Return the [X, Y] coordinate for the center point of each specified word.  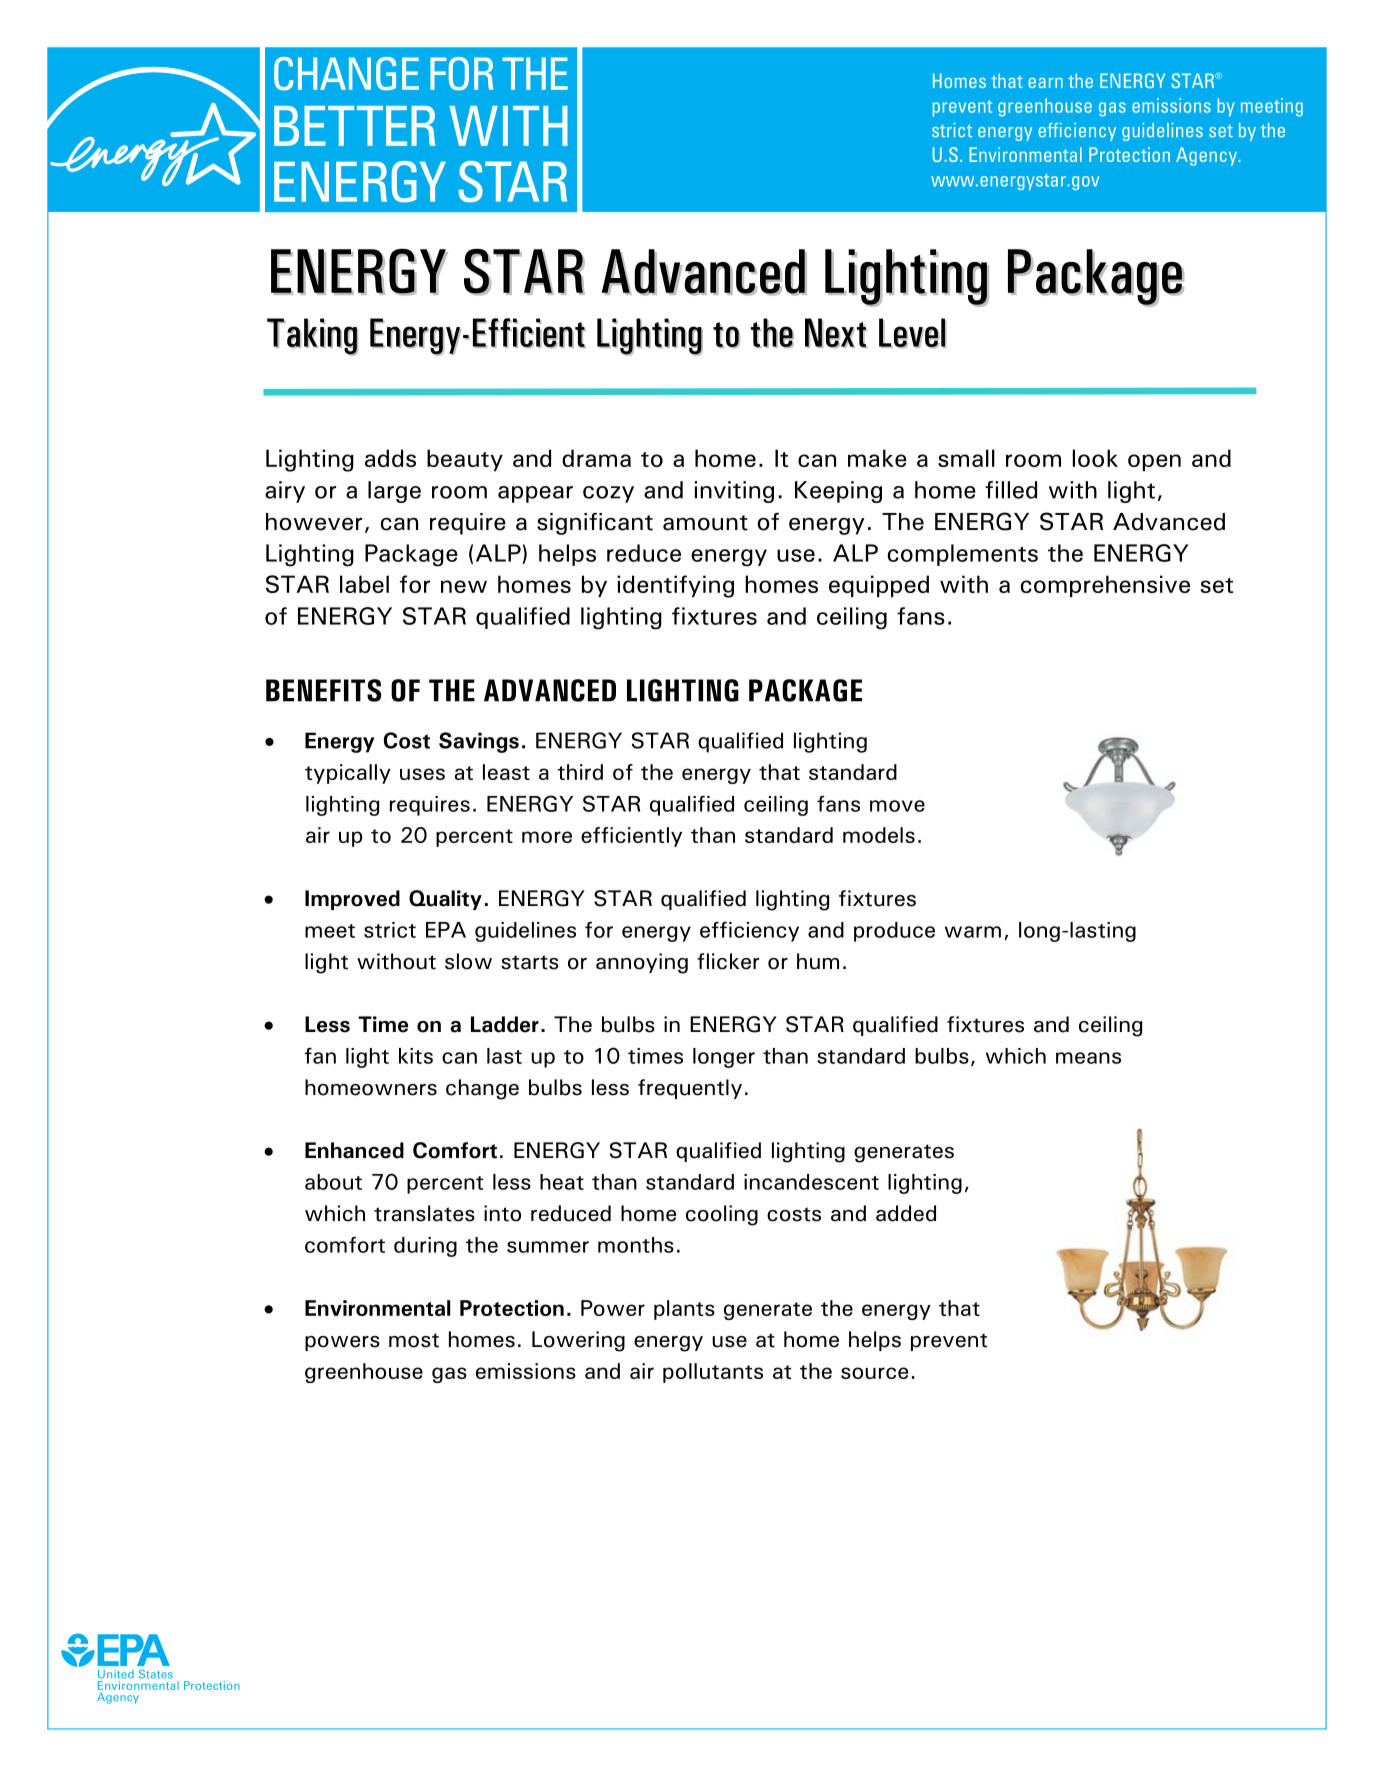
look [1095, 458]
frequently [690, 1089]
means [1088, 1058]
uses [422, 774]
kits [416, 1056]
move [897, 806]
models [879, 835]
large [394, 492]
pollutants [713, 1373]
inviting [734, 492]
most [414, 1340]
